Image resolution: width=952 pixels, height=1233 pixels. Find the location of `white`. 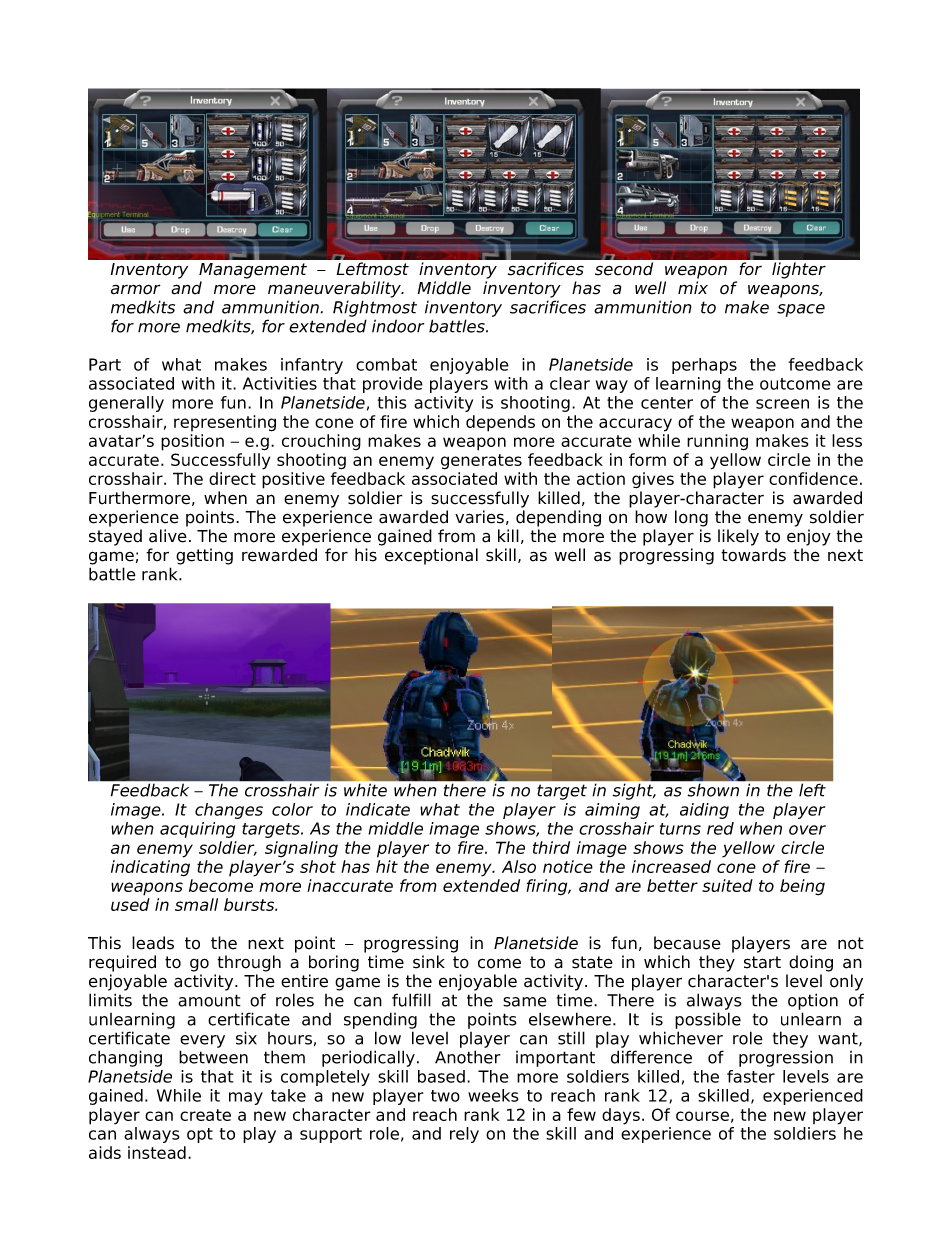

white is located at coordinates (365, 790).
